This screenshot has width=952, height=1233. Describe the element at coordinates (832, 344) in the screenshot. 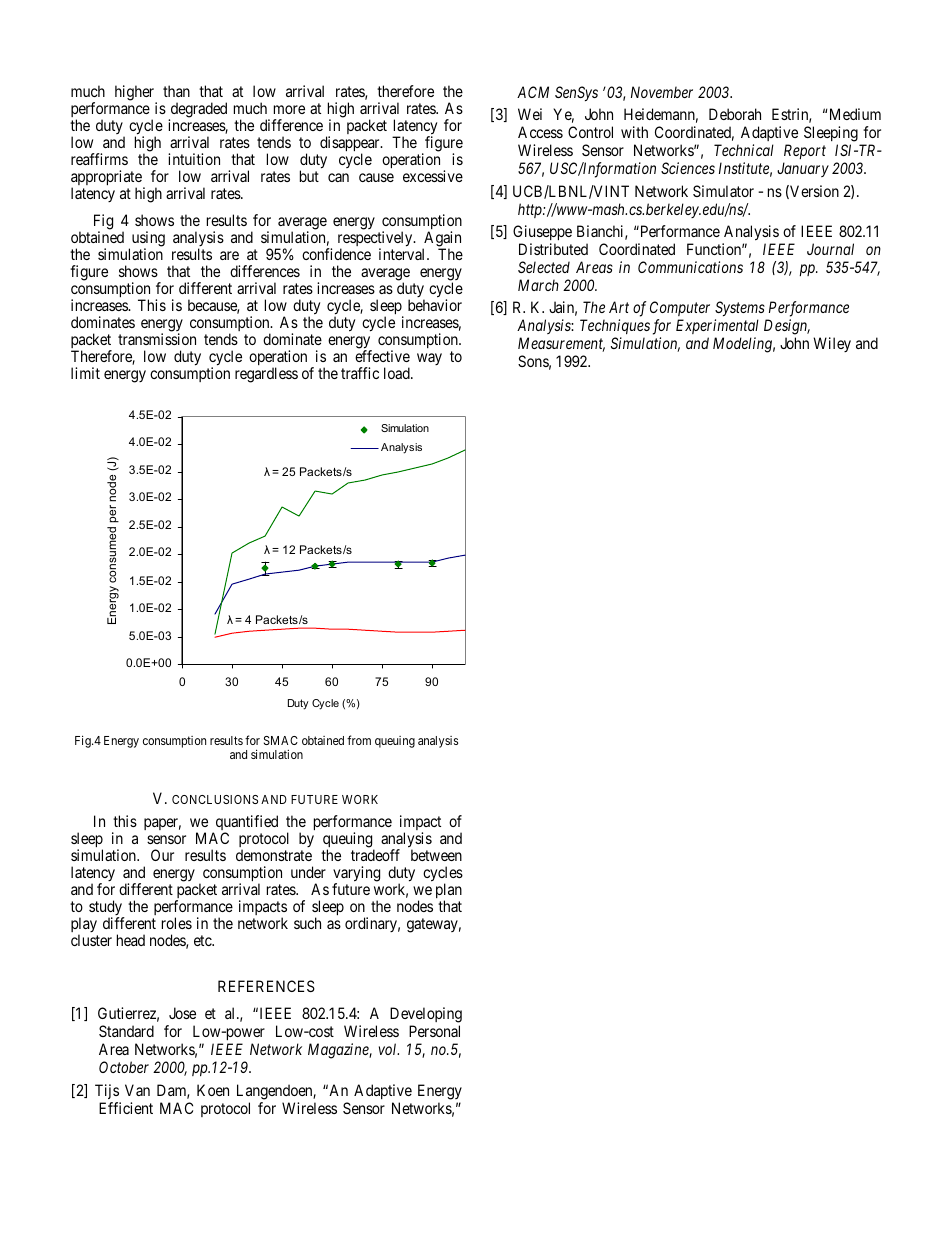

I see `Wiley` at that location.
